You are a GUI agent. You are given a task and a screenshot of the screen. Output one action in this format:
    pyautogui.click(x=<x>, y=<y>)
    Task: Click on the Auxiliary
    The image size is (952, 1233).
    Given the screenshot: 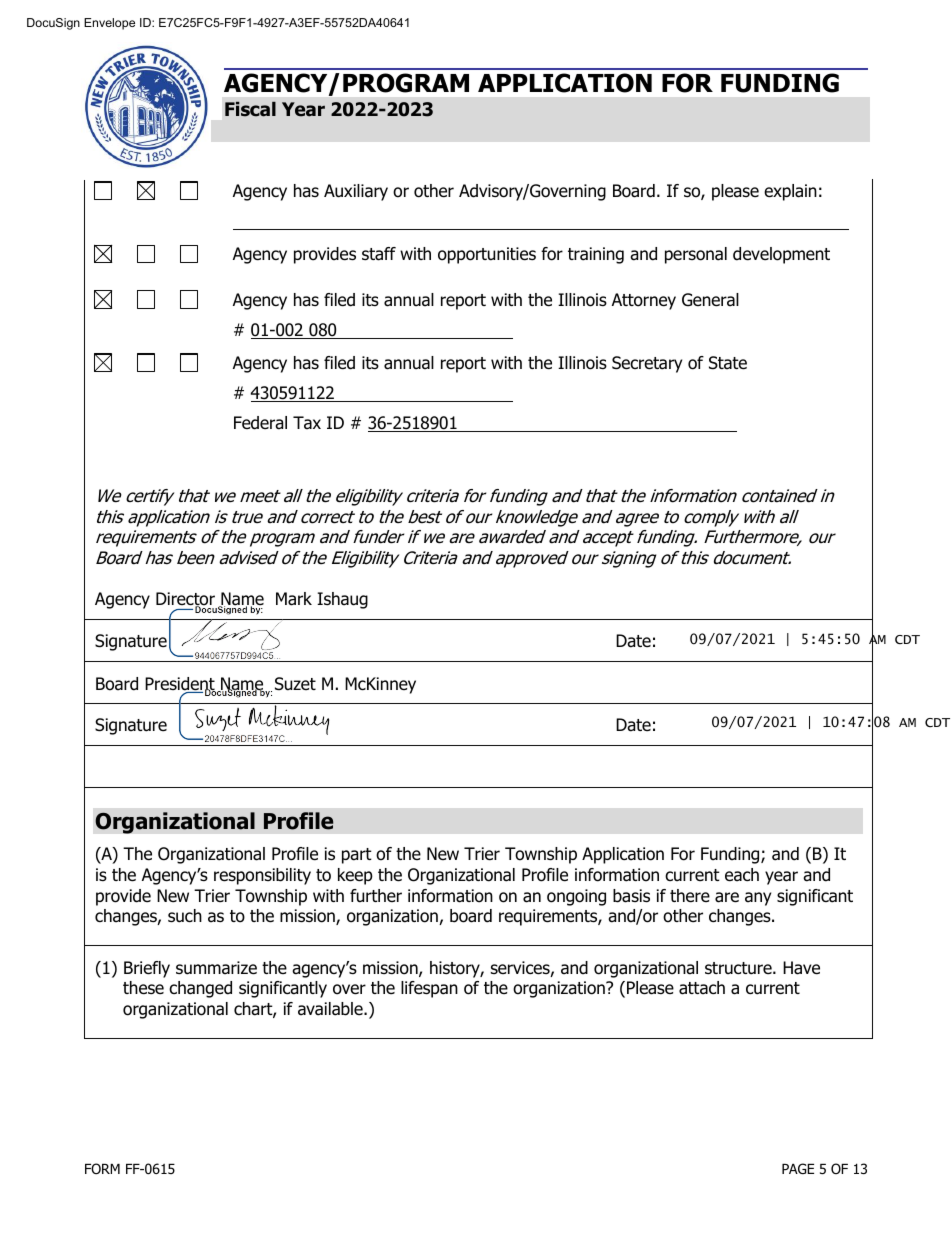 What is the action you would take?
    pyautogui.click(x=356, y=192)
